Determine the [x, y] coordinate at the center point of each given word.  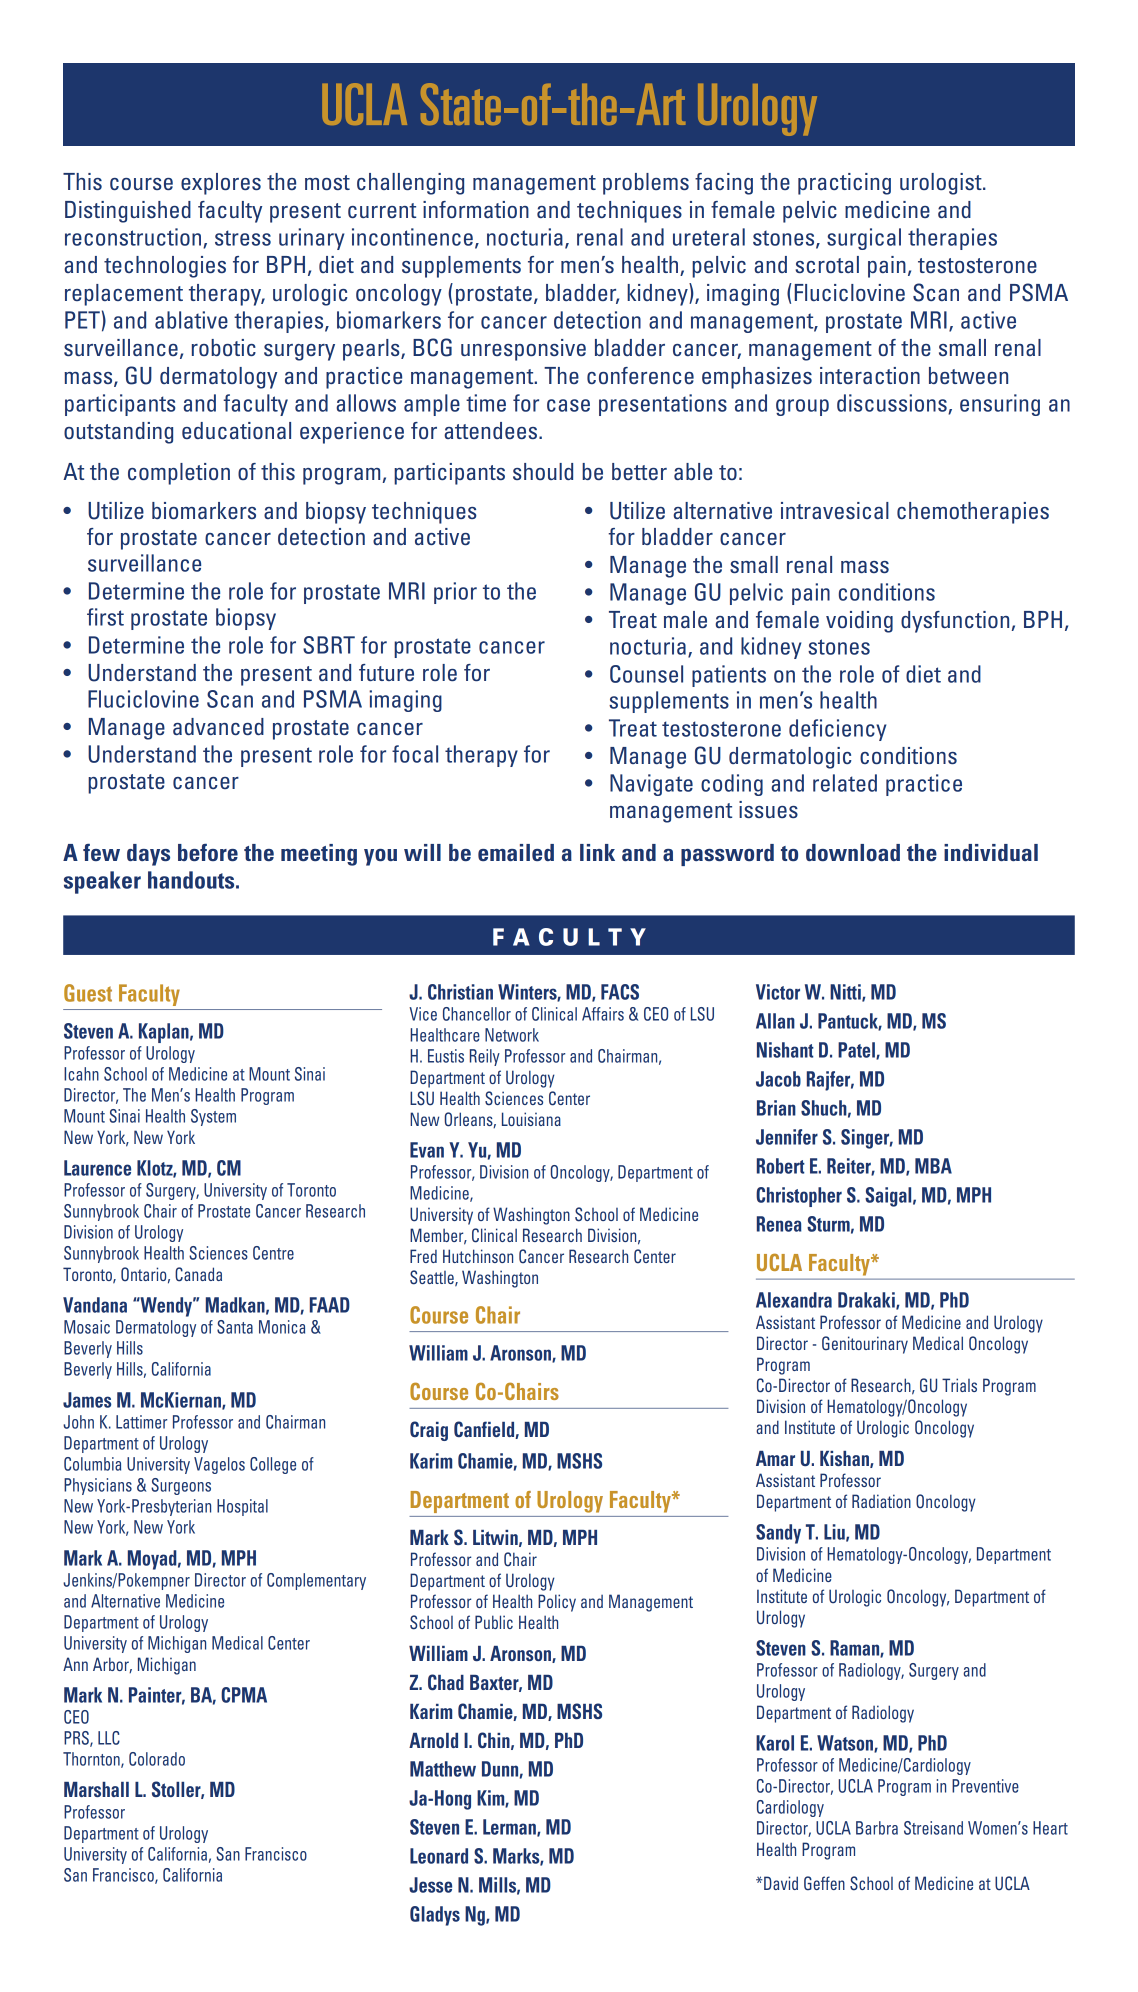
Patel [857, 1051]
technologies [165, 267]
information [476, 209]
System [213, 1117]
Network [512, 1035]
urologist [942, 184]
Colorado [157, 1759]
